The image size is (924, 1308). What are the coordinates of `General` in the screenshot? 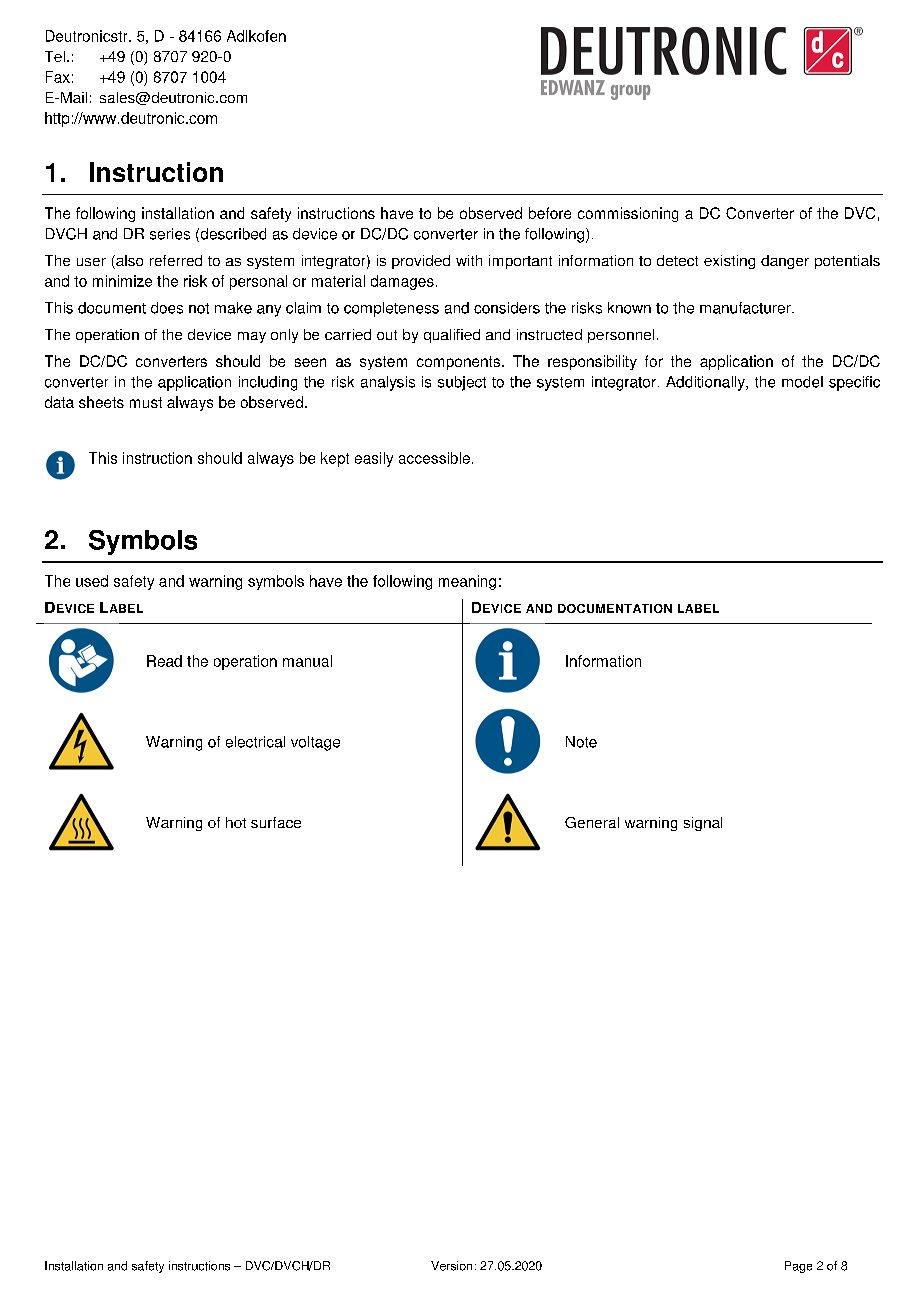 It's located at (592, 822).
